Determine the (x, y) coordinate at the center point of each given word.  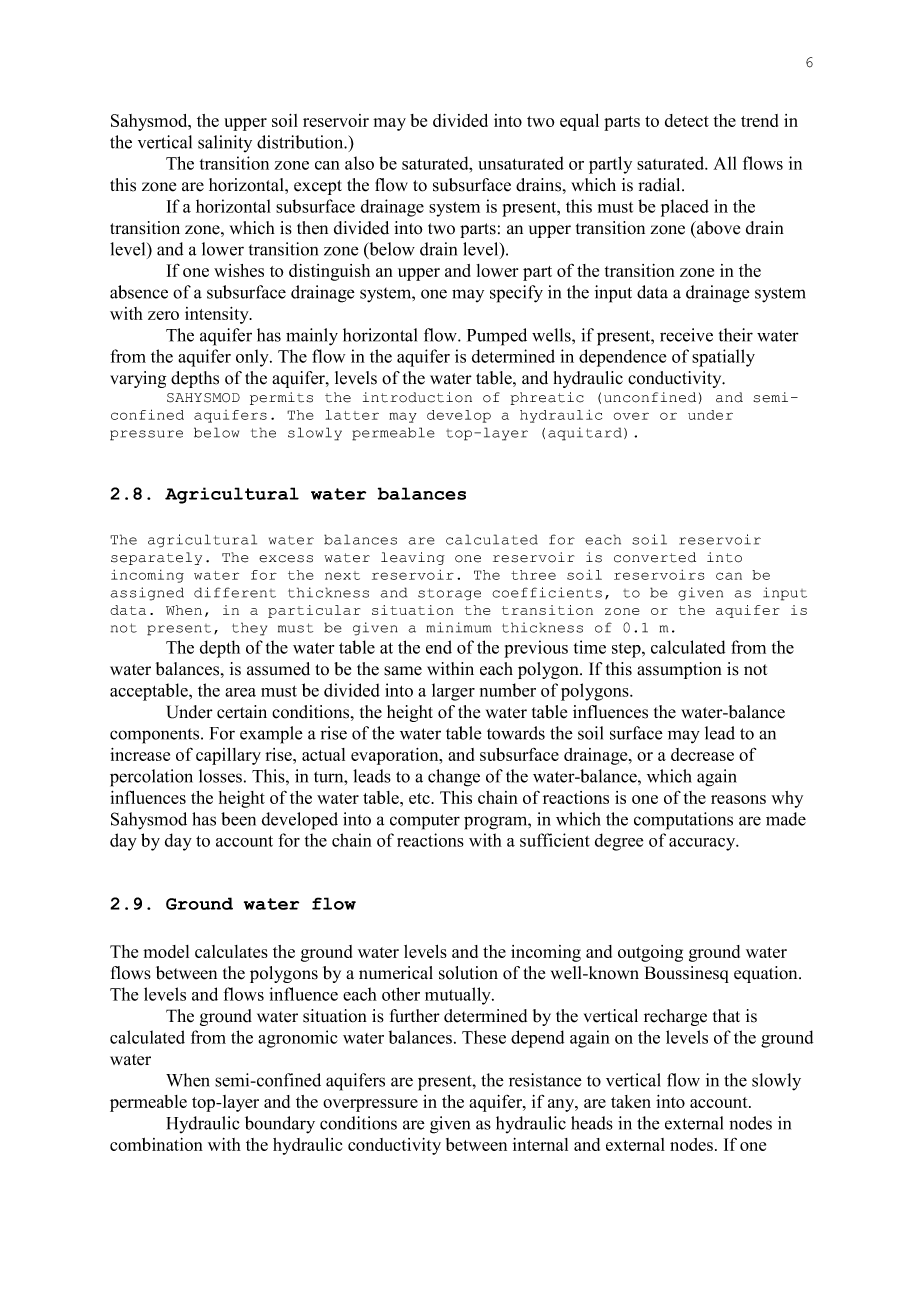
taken (631, 1101)
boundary (280, 1125)
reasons (738, 799)
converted (655, 557)
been (238, 819)
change (454, 778)
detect (687, 120)
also (359, 163)
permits (281, 398)
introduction (417, 397)
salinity (225, 143)
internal (540, 1144)
